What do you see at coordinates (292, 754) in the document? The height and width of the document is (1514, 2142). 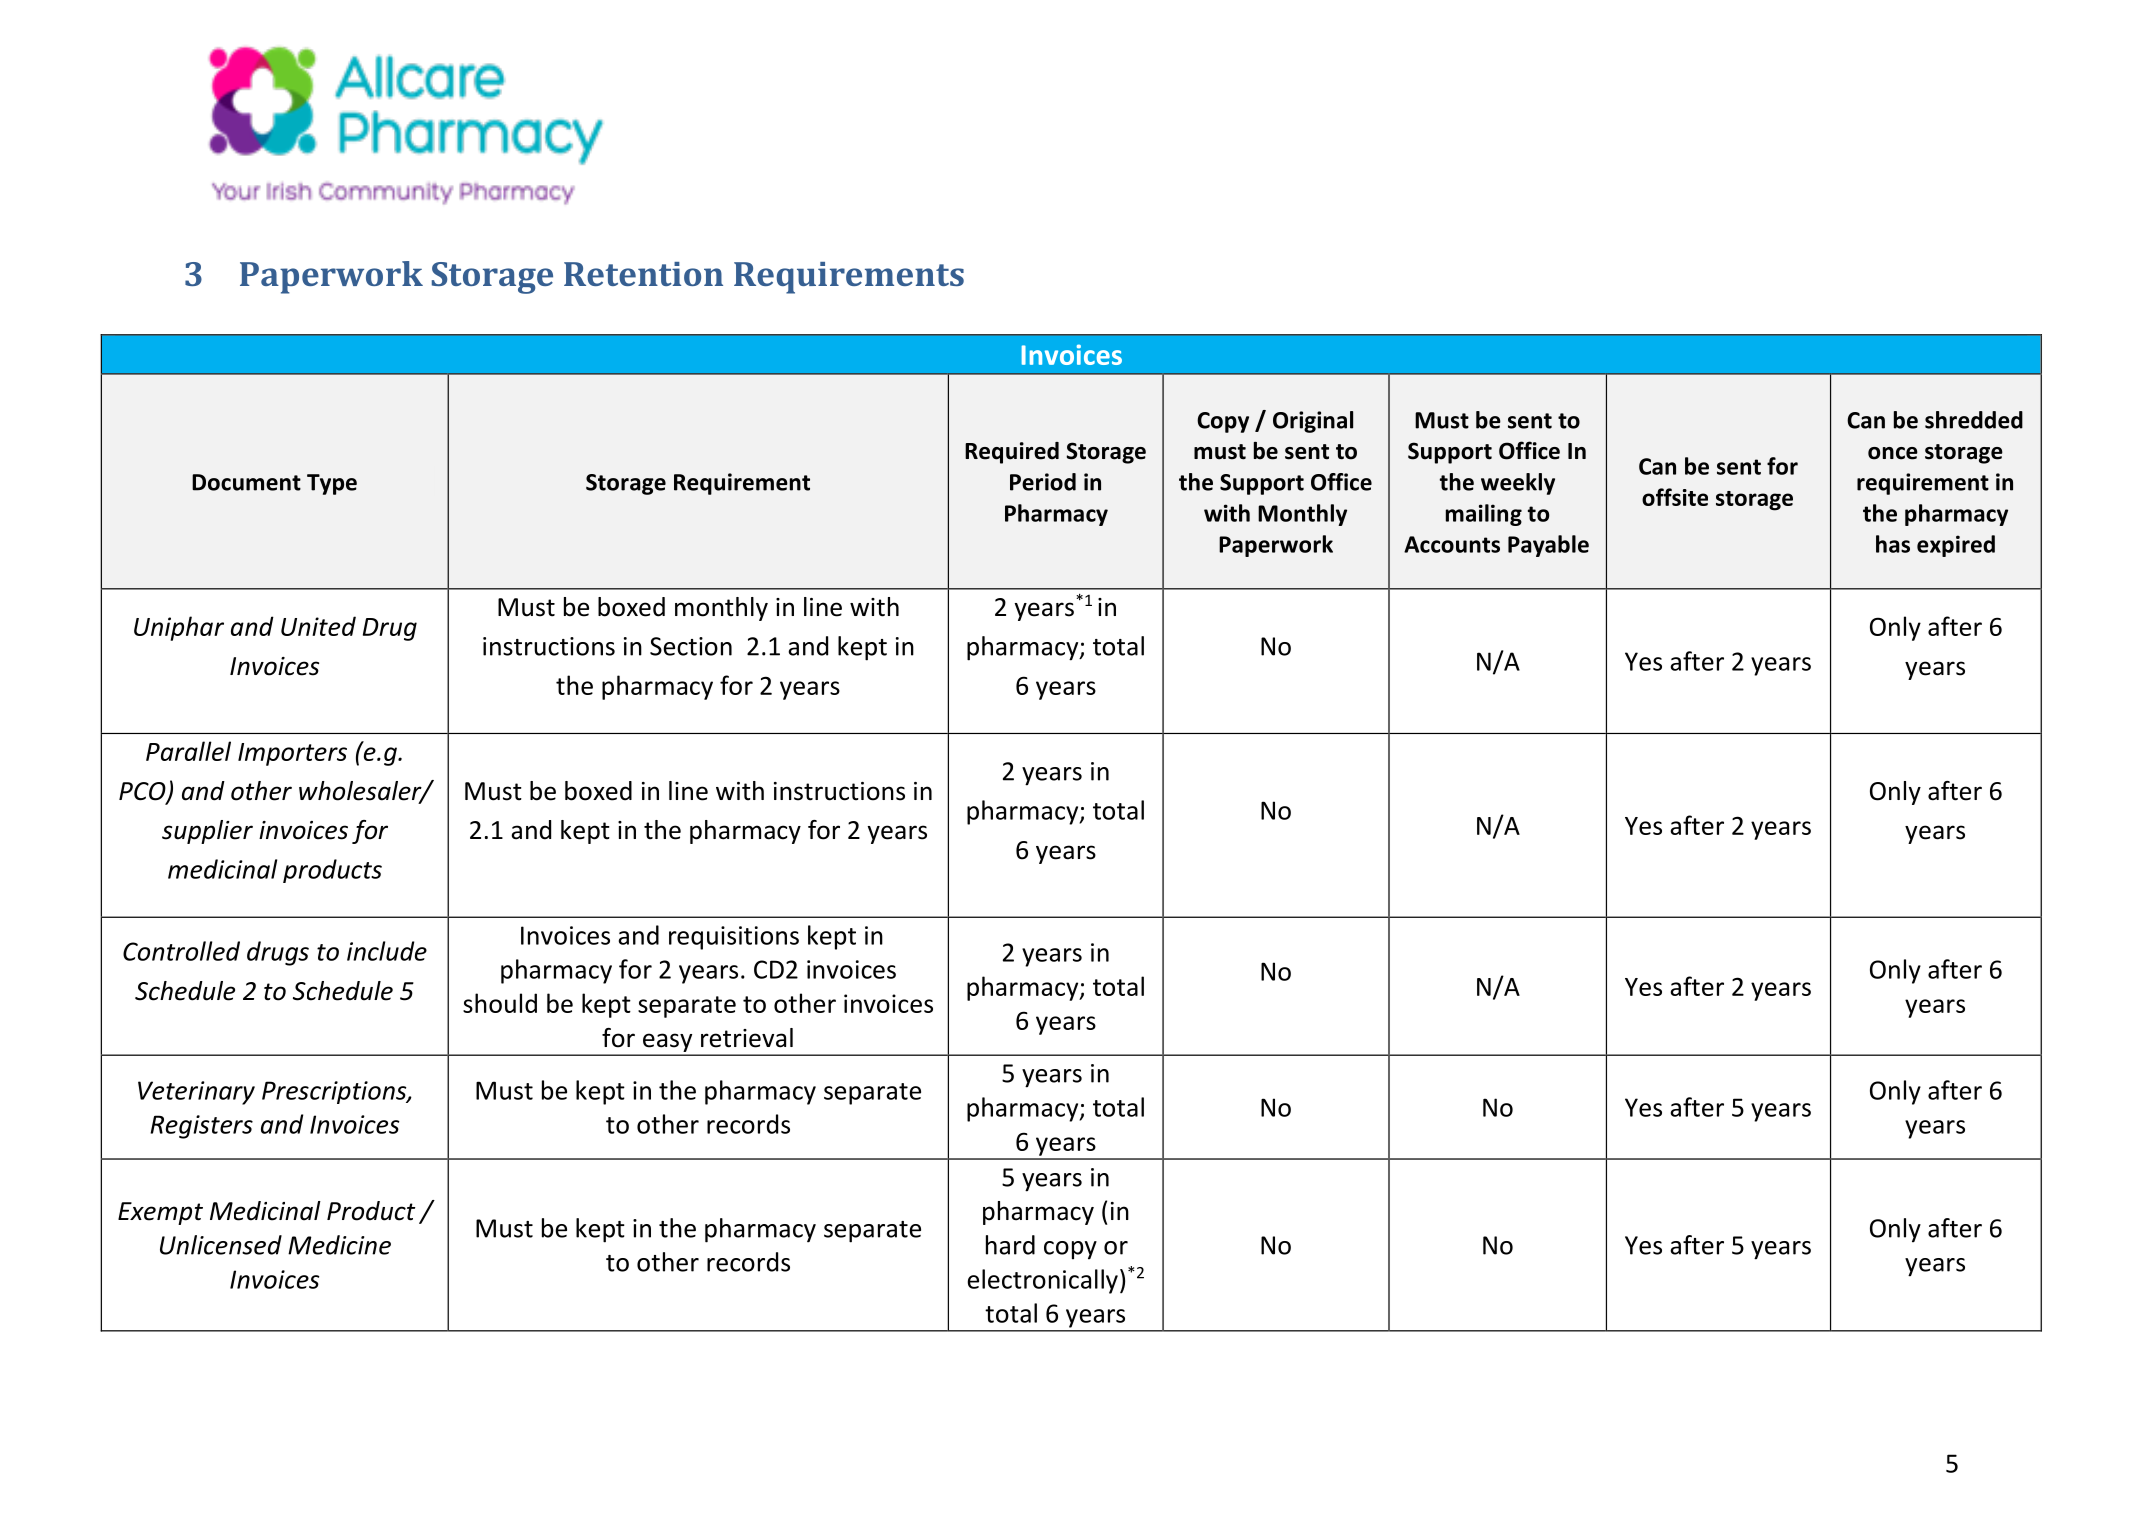 I see `Importers` at bounding box center [292, 754].
